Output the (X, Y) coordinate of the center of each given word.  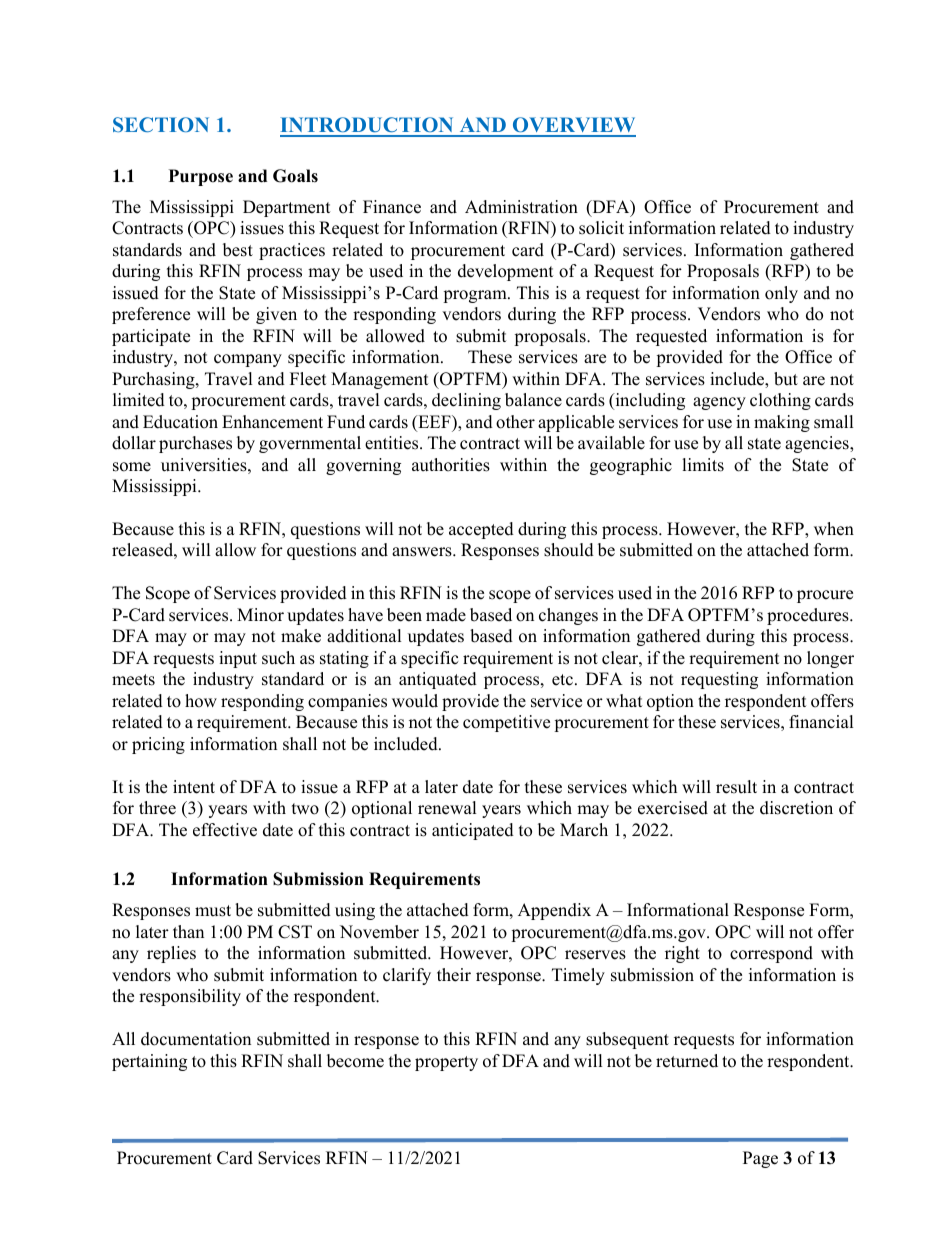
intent (194, 787)
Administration (521, 207)
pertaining (149, 1062)
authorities (451, 465)
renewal (447, 808)
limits (703, 465)
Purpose (201, 177)
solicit (601, 228)
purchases (195, 444)
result (736, 787)
